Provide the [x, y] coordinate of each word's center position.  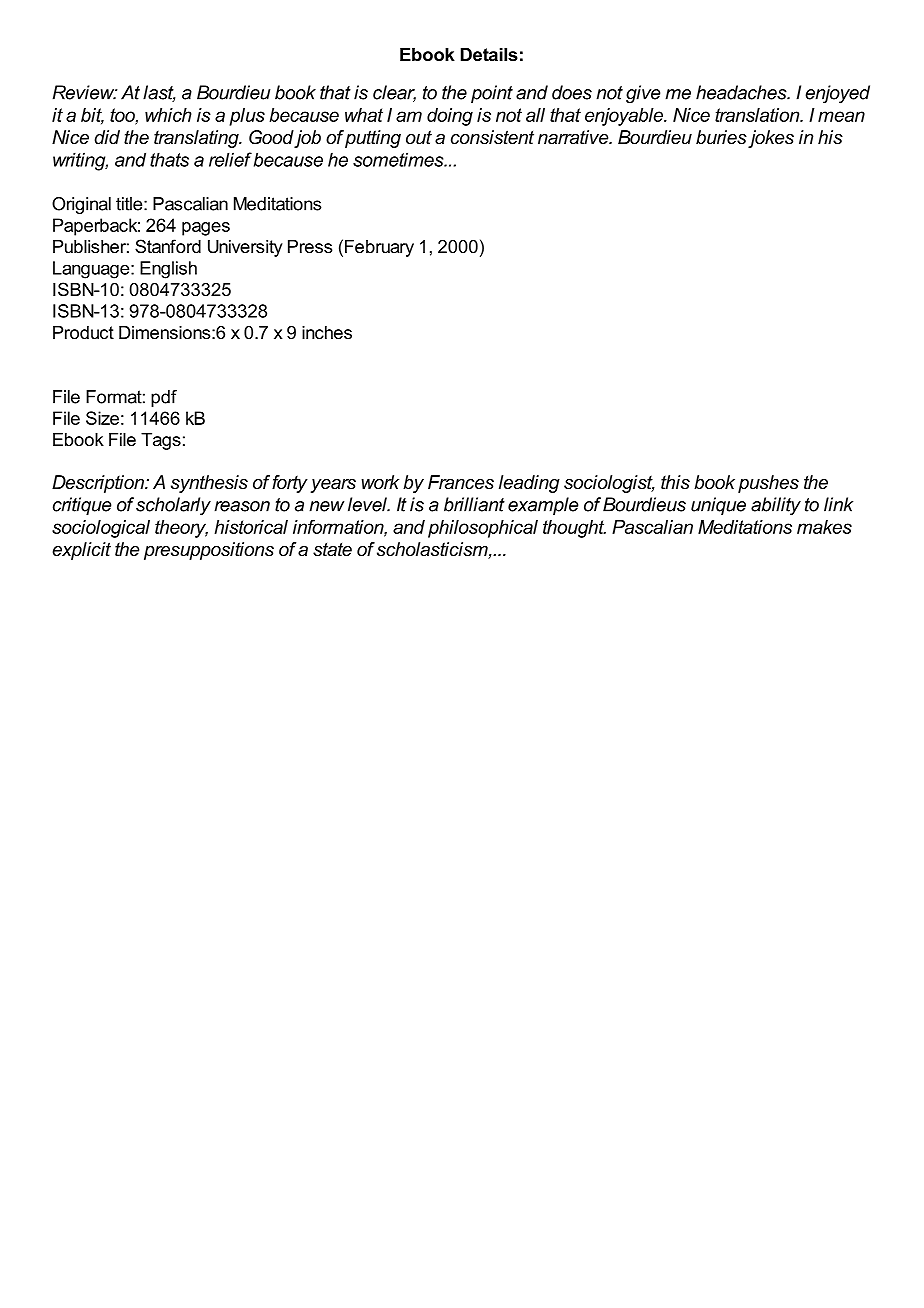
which [168, 115]
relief [230, 159]
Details [489, 54]
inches [327, 332]
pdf [164, 398]
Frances [461, 482]
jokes [771, 139]
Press [310, 246]
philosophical [483, 529]
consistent [492, 137]
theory [181, 529]
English [168, 270]
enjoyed [837, 94]
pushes [768, 484]
